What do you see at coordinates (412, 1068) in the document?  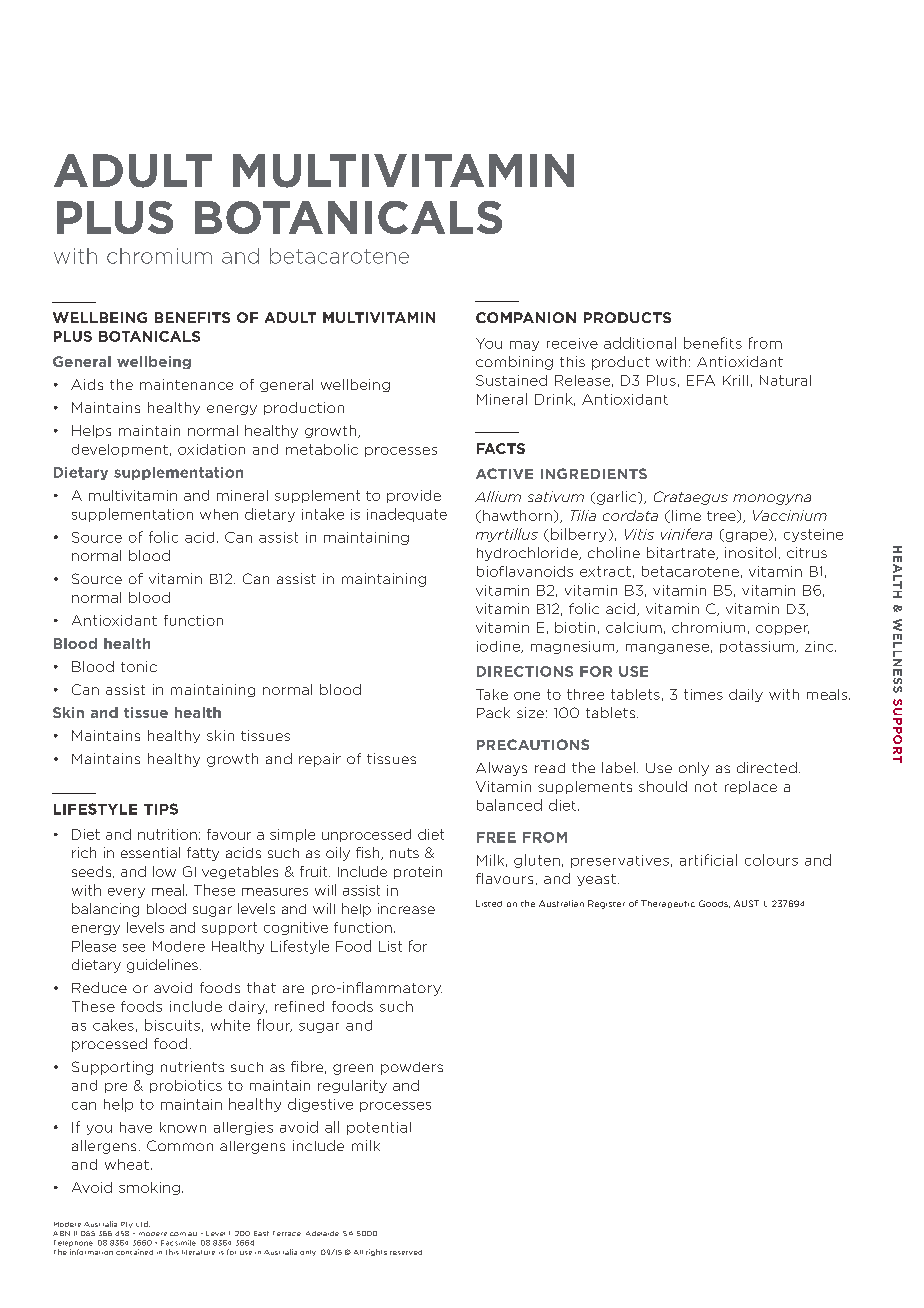 I see `powders` at bounding box center [412, 1068].
